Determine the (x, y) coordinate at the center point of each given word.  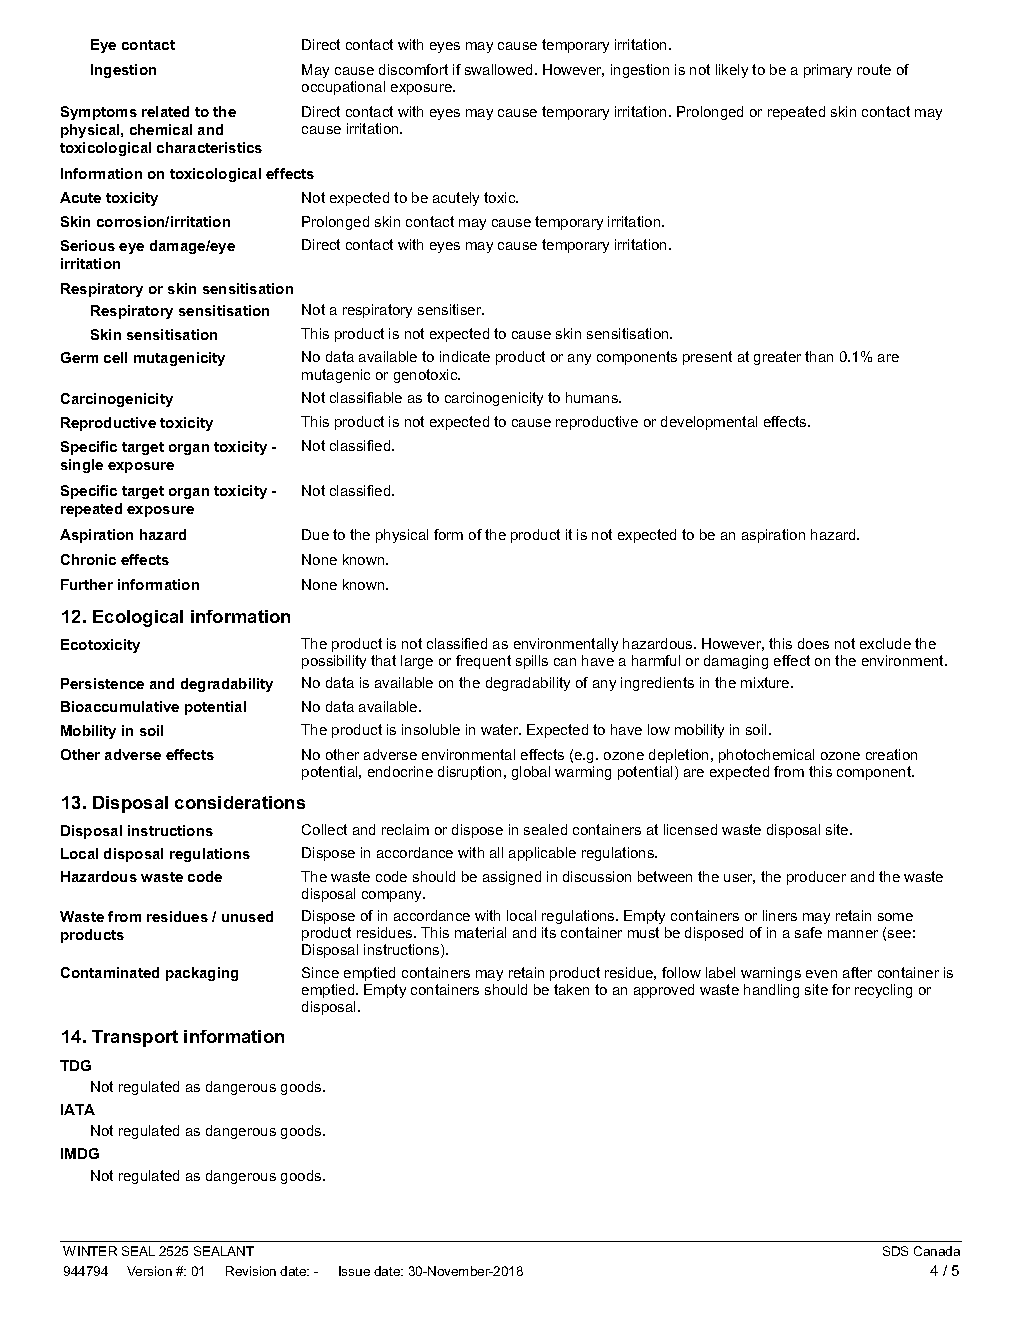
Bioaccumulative (120, 706)
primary (828, 71)
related (165, 111)
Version (149, 1271)
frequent (483, 662)
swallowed (498, 69)
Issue (354, 1271)
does (813, 643)
